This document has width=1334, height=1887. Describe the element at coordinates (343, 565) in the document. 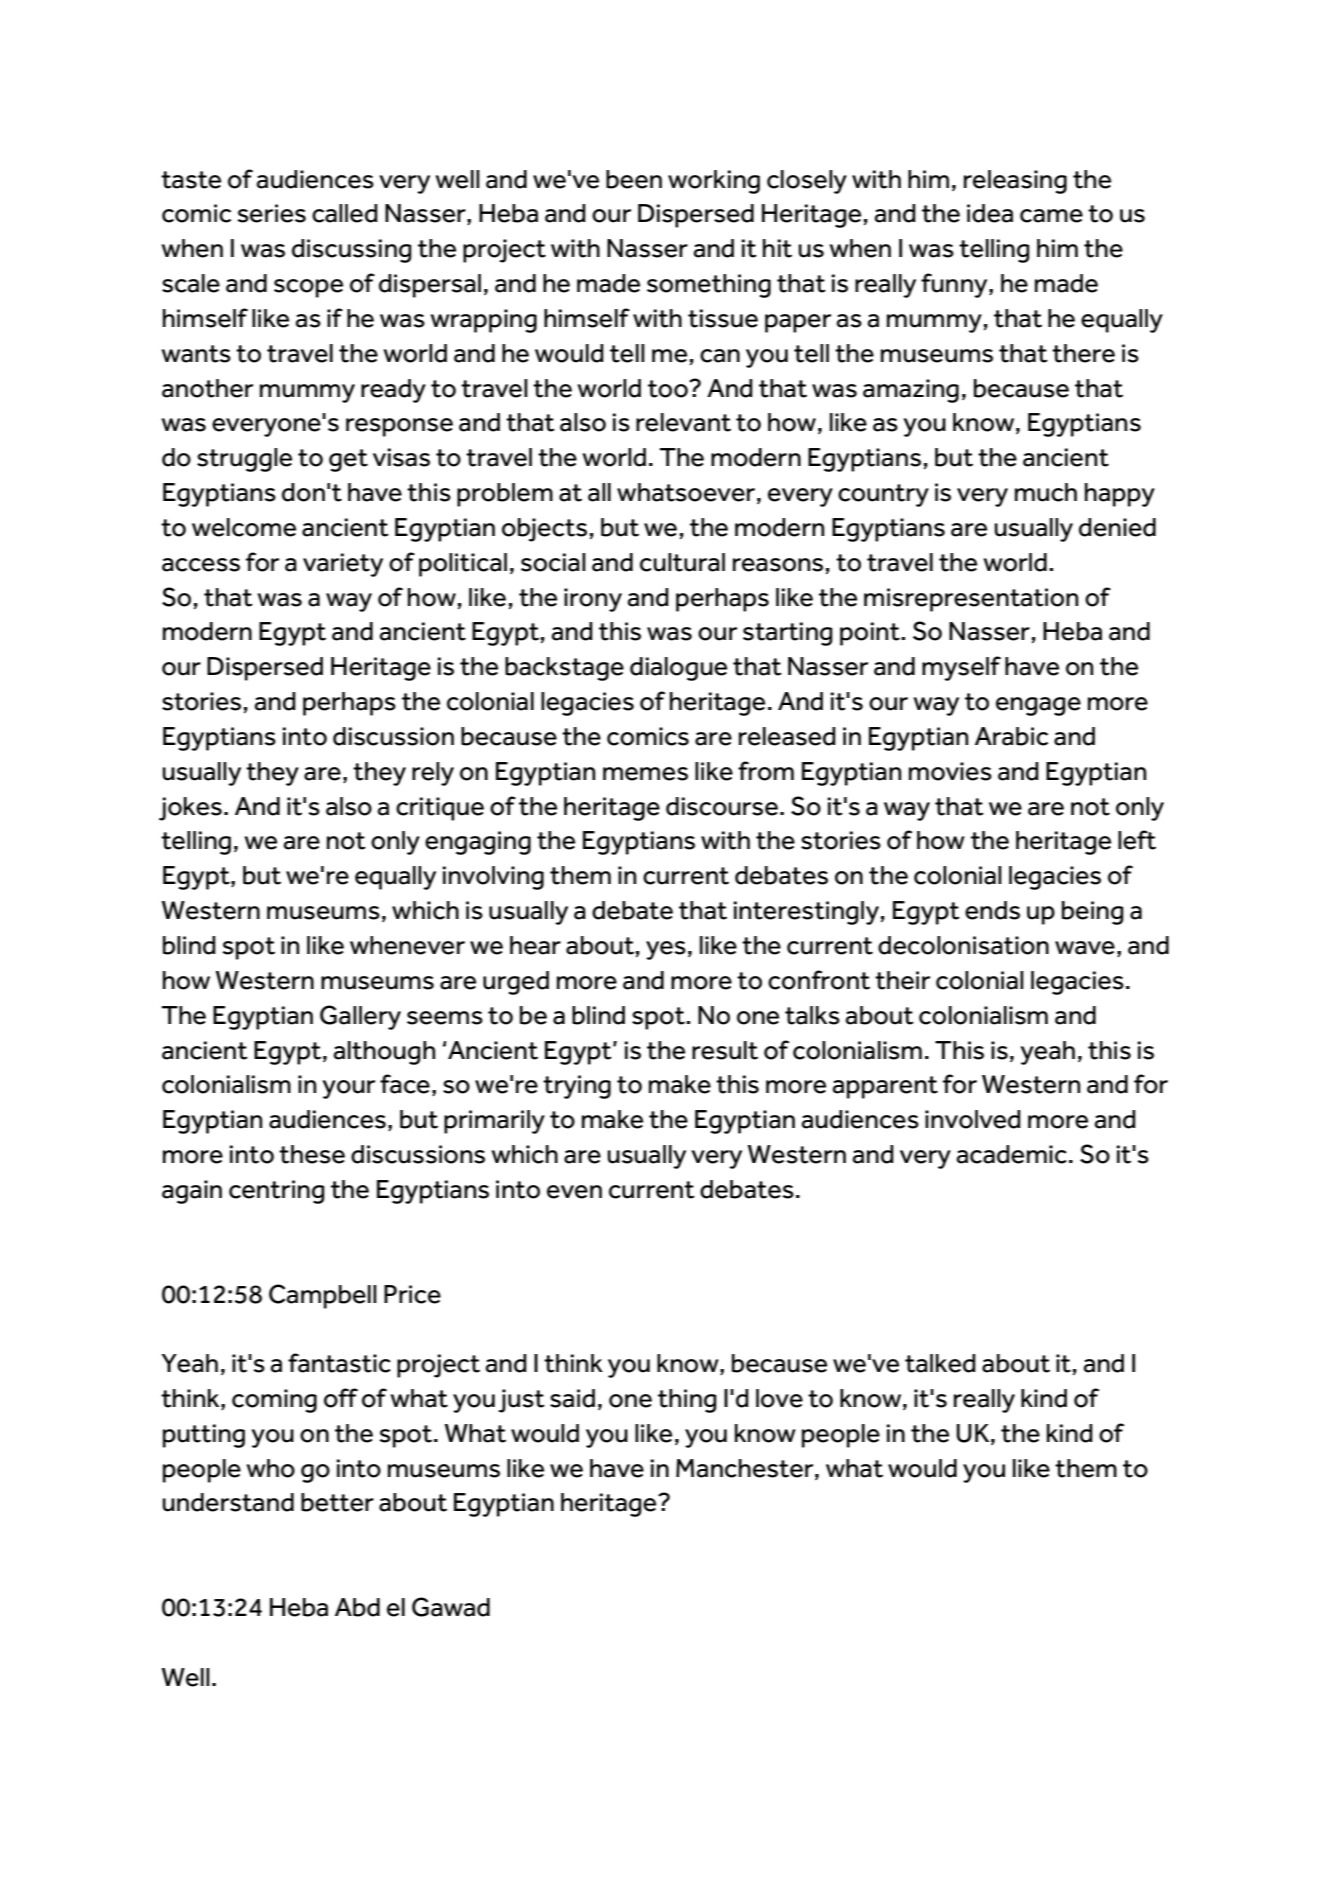

I see `variety` at that location.
